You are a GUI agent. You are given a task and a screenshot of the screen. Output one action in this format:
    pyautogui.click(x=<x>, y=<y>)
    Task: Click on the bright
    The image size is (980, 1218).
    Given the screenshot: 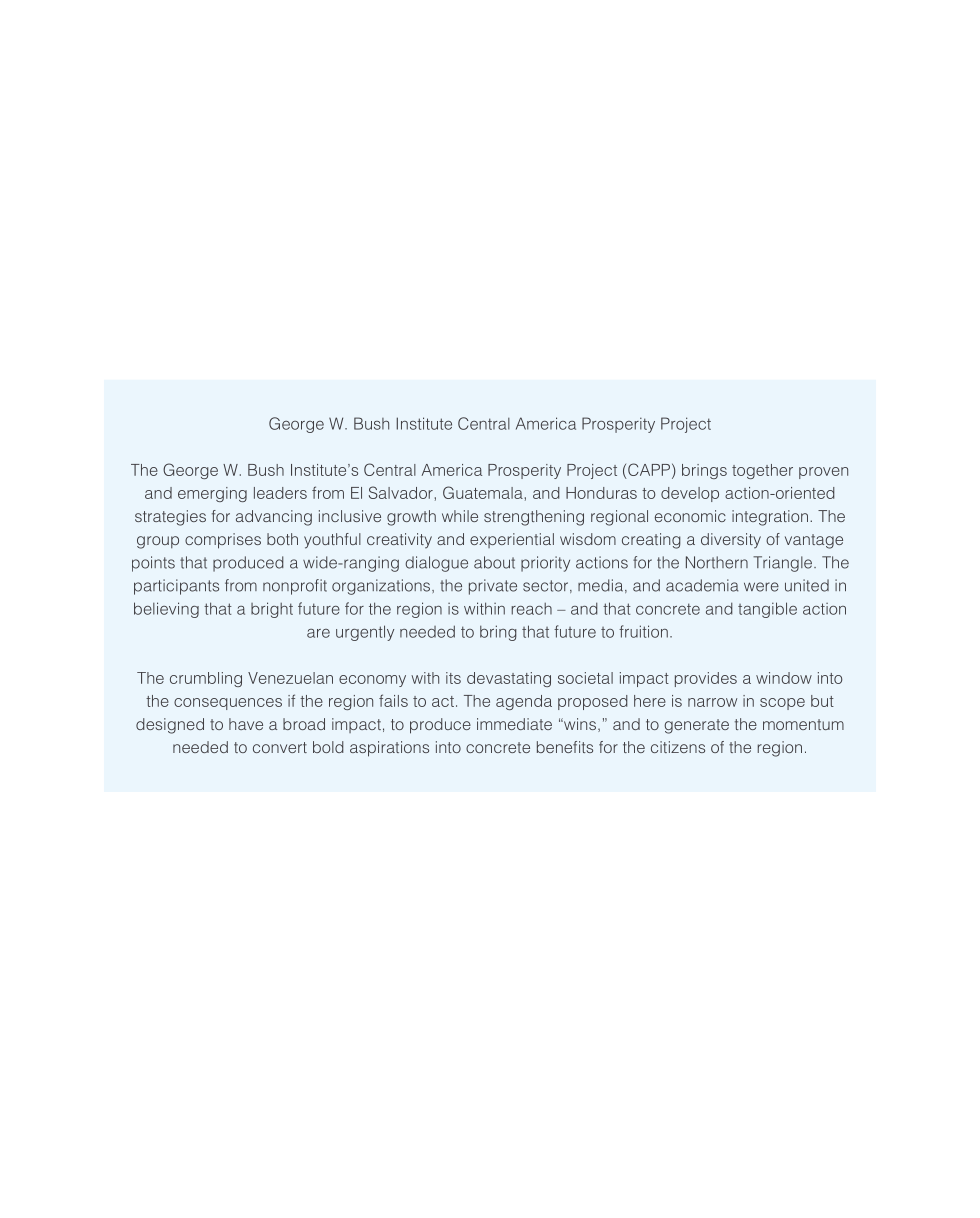 What is the action you would take?
    pyautogui.click(x=272, y=610)
